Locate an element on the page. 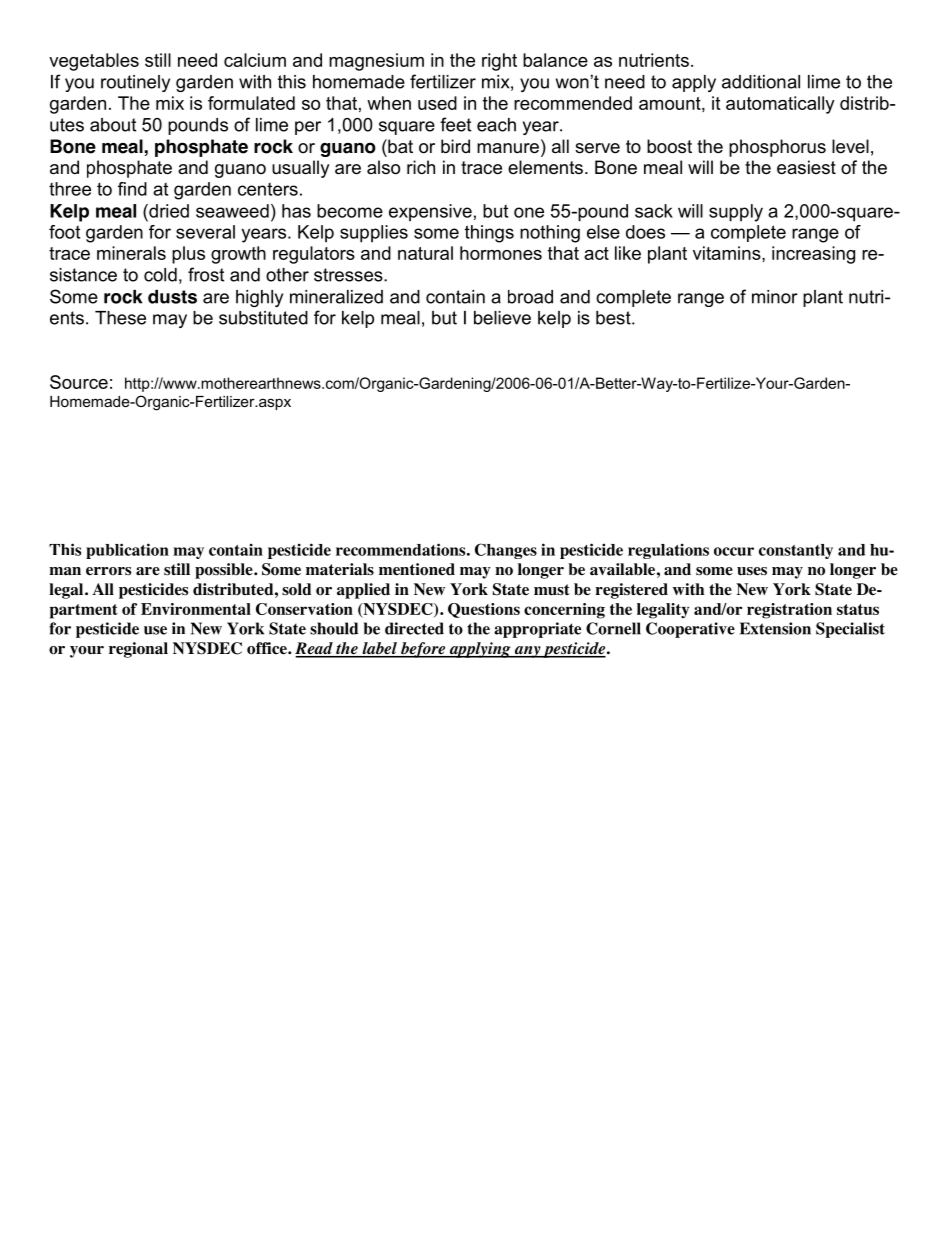 The height and width of the image is (1233, 952). directed is located at coordinates (414, 628).
